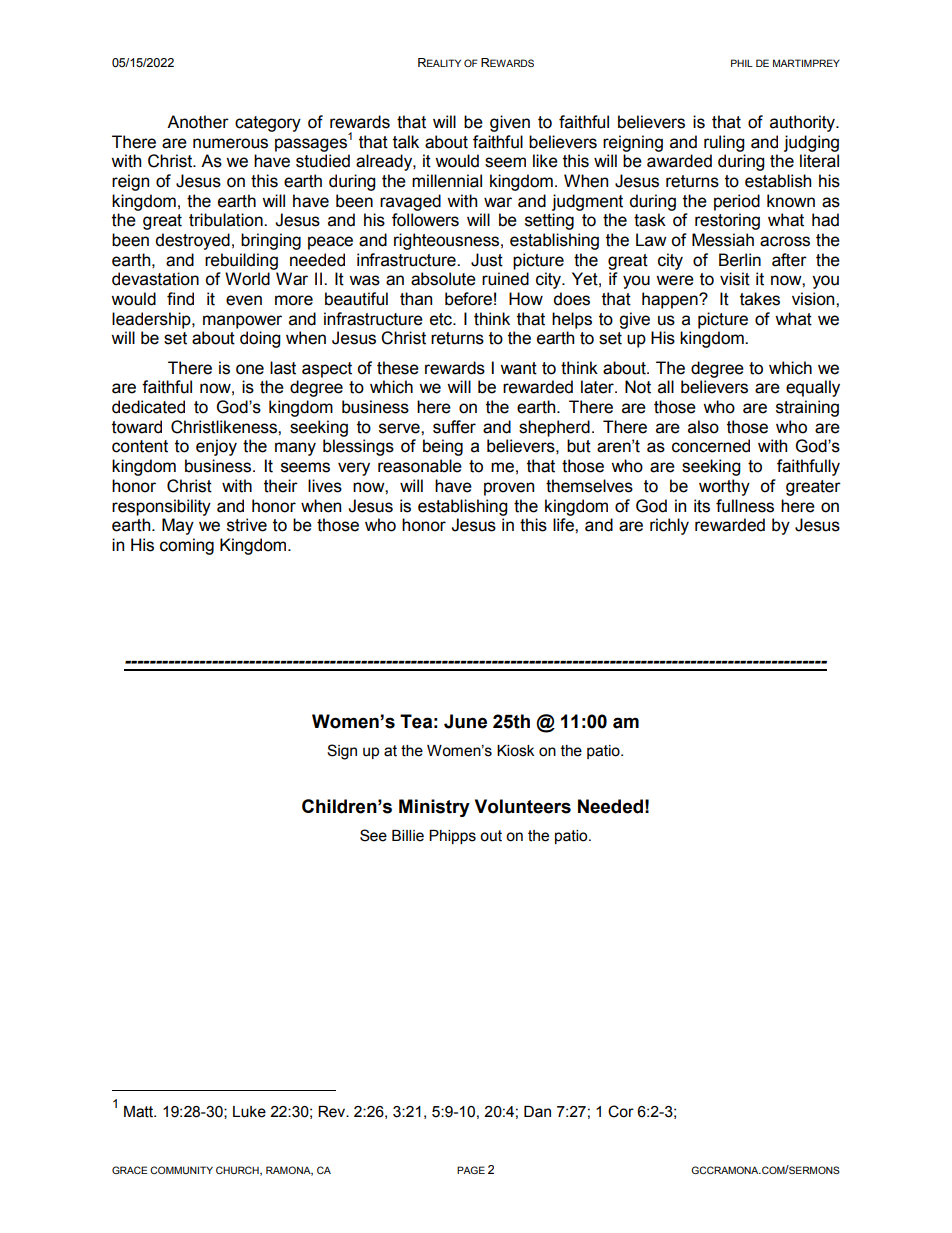  What do you see at coordinates (406, 142) in the screenshot?
I see `talk` at bounding box center [406, 142].
